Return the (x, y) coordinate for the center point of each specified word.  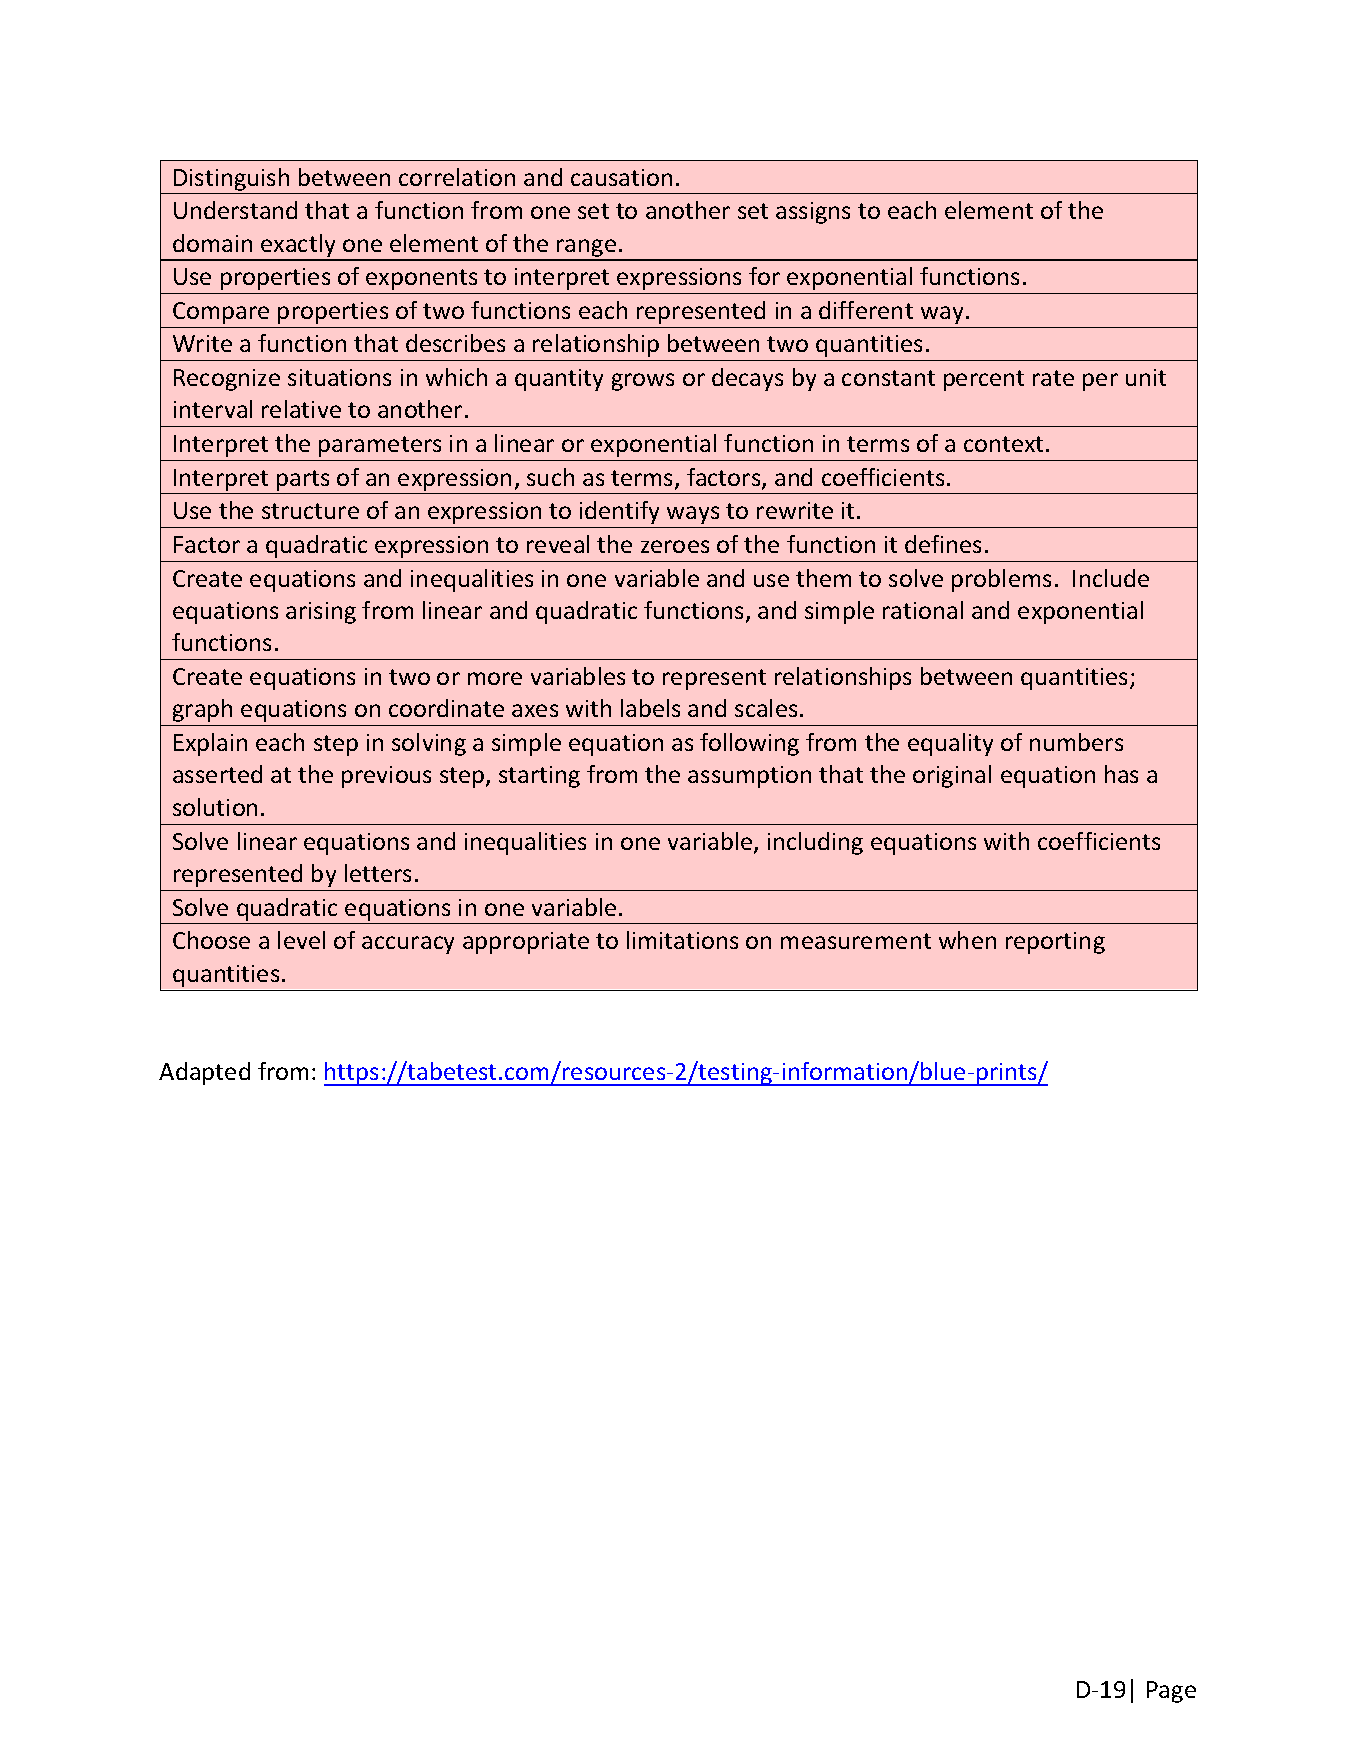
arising (321, 613)
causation (621, 177)
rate (1053, 378)
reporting (1055, 943)
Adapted (204, 1073)
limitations (682, 940)
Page (1171, 1692)
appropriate (526, 943)
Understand (235, 210)
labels (650, 708)
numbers (1076, 742)
